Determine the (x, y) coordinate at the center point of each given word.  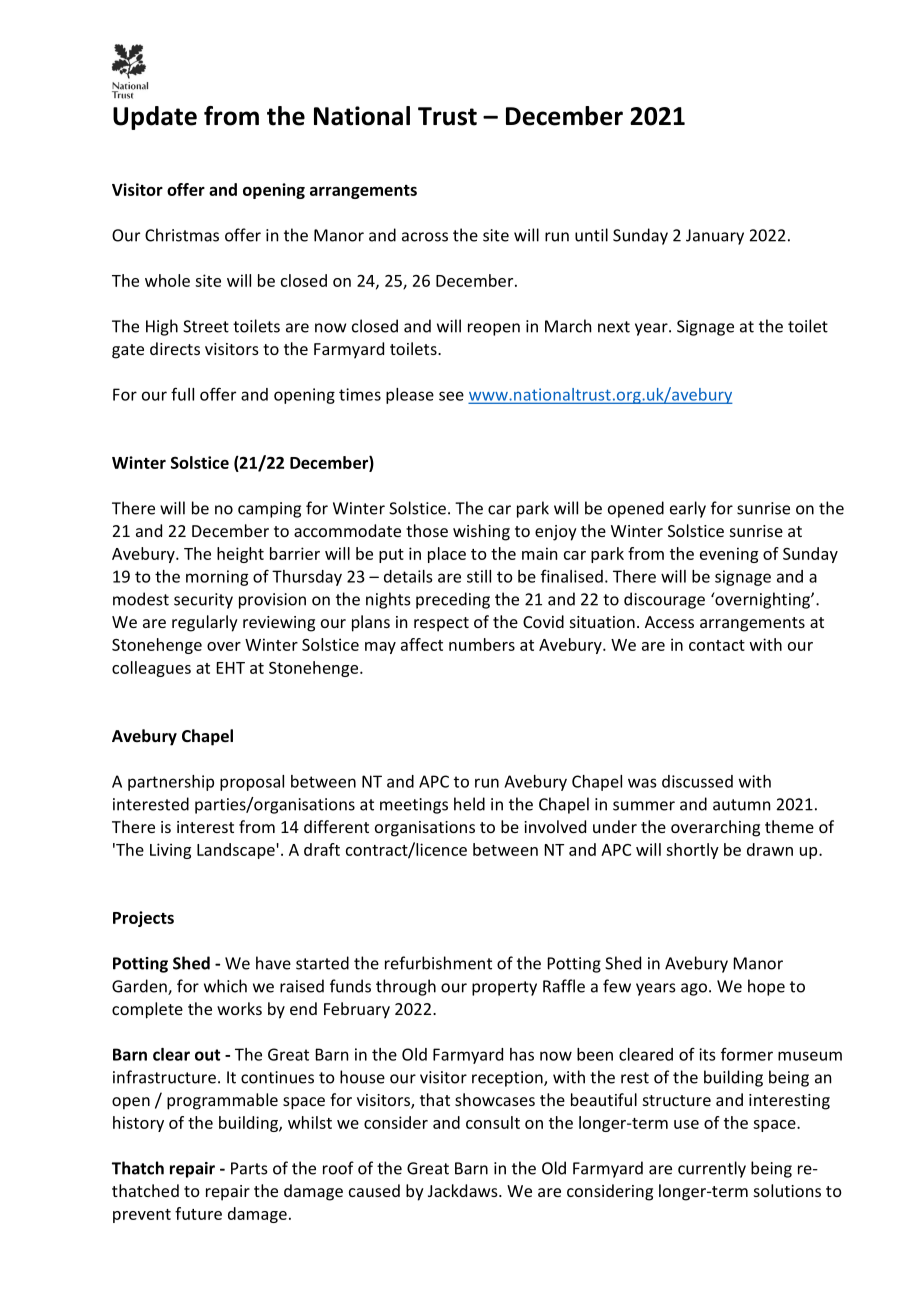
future (198, 1213)
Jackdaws (464, 1190)
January (715, 237)
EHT (231, 668)
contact (717, 645)
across (425, 237)
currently (712, 1169)
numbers (482, 644)
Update (155, 118)
